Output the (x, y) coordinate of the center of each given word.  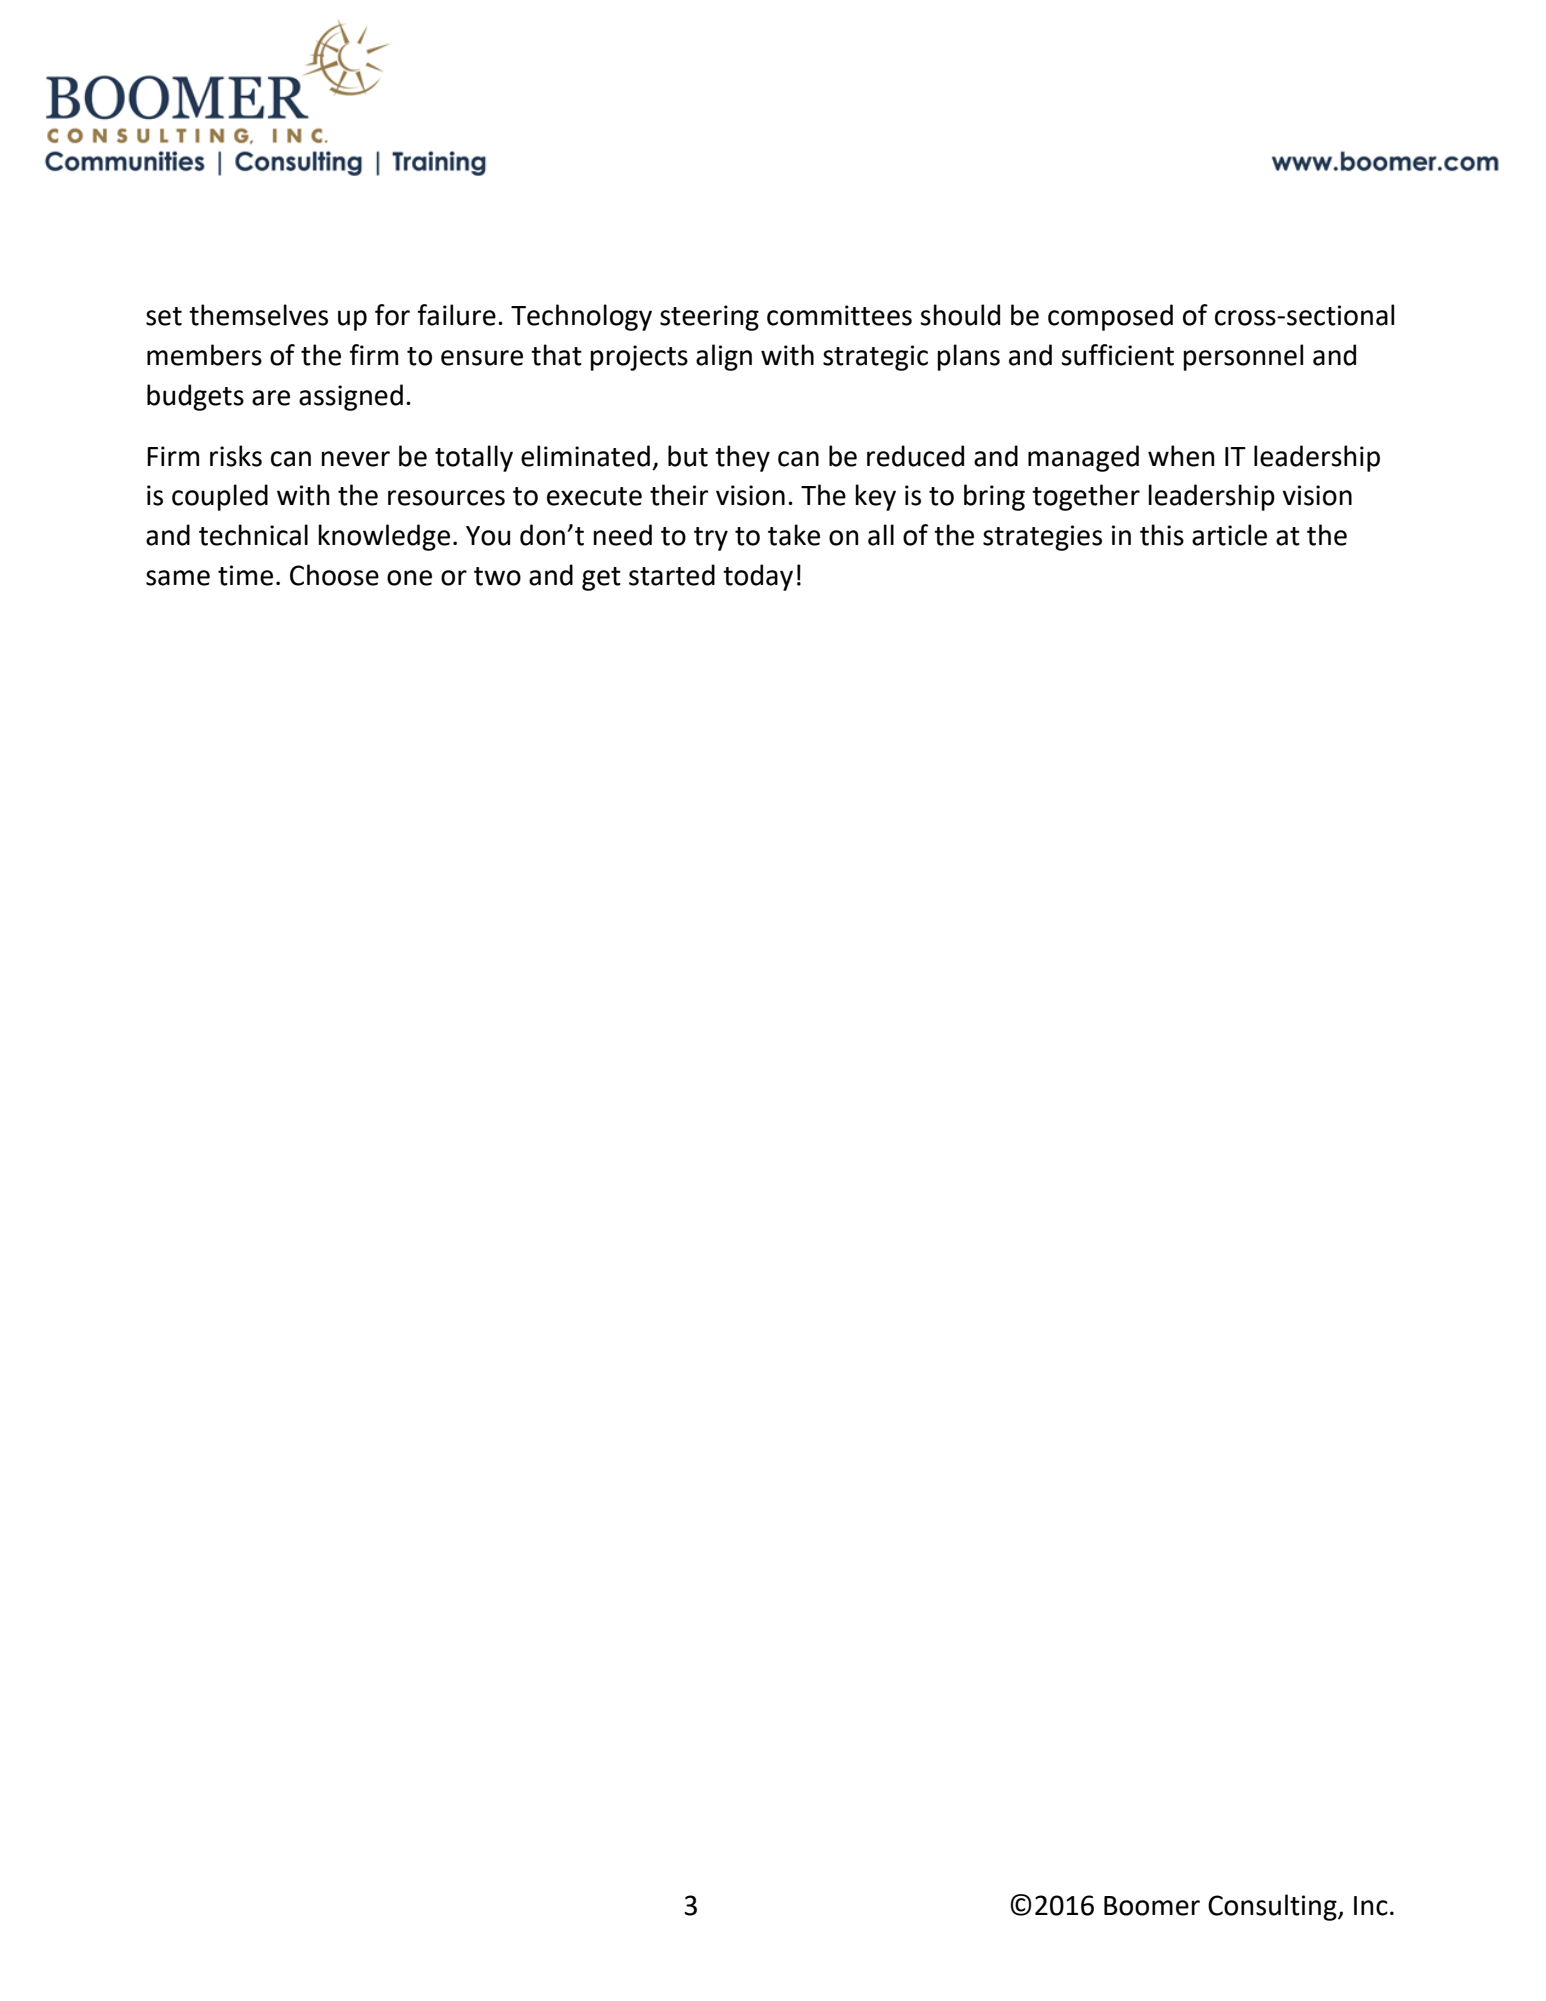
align (724, 357)
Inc (1371, 1906)
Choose (334, 575)
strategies (1042, 538)
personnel (1243, 357)
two (497, 576)
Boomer (1152, 1906)
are (271, 398)
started (672, 575)
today (758, 577)
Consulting (1273, 1907)
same (178, 578)
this (1162, 535)
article (1229, 535)
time (245, 575)
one (409, 578)
